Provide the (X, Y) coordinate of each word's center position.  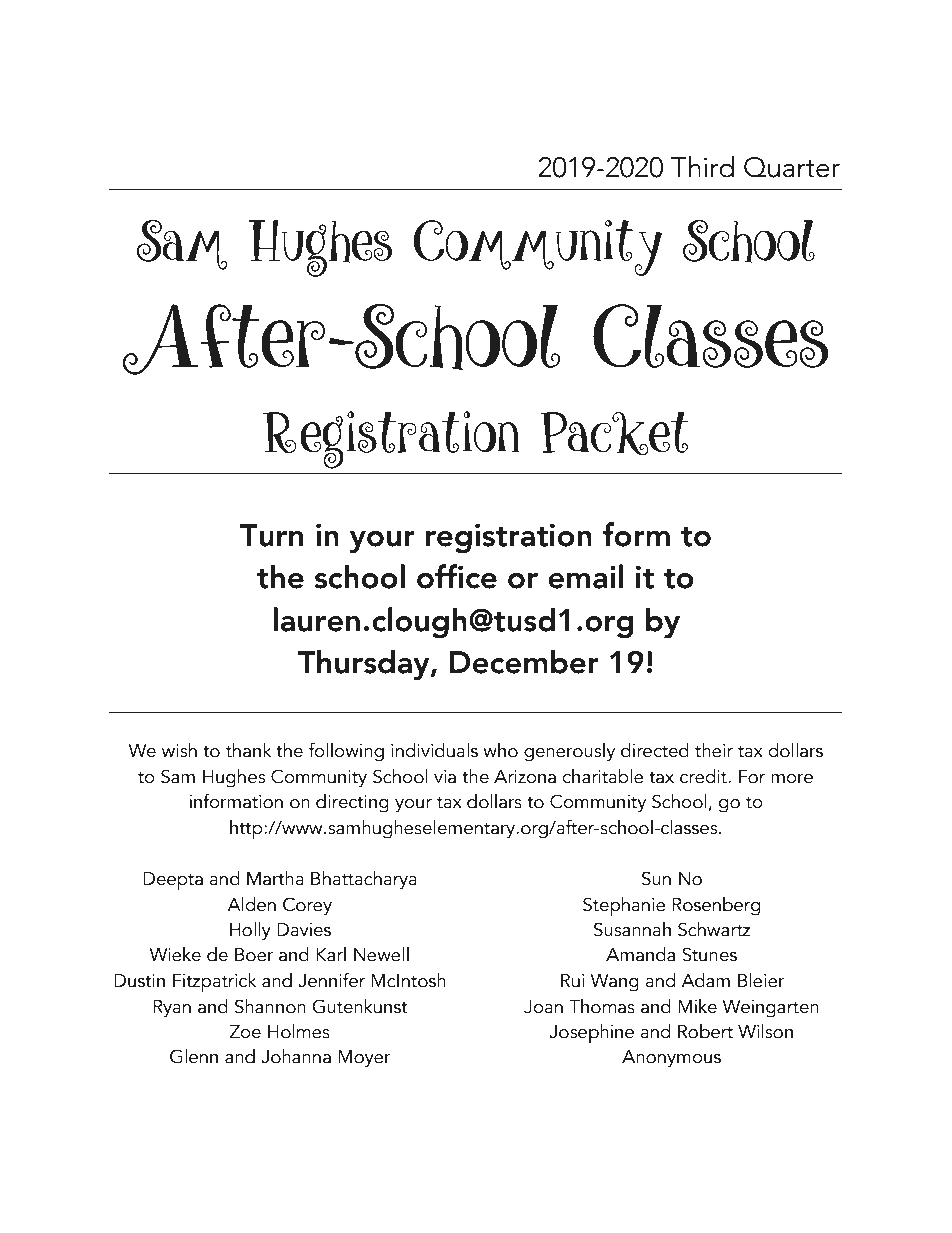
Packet (615, 433)
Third (702, 167)
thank (248, 750)
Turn (271, 535)
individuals (434, 750)
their (714, 750)
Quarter (792, 167)
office (457, 576)
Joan (543, 1007)
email (585, 576)
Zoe (245, 1032)
